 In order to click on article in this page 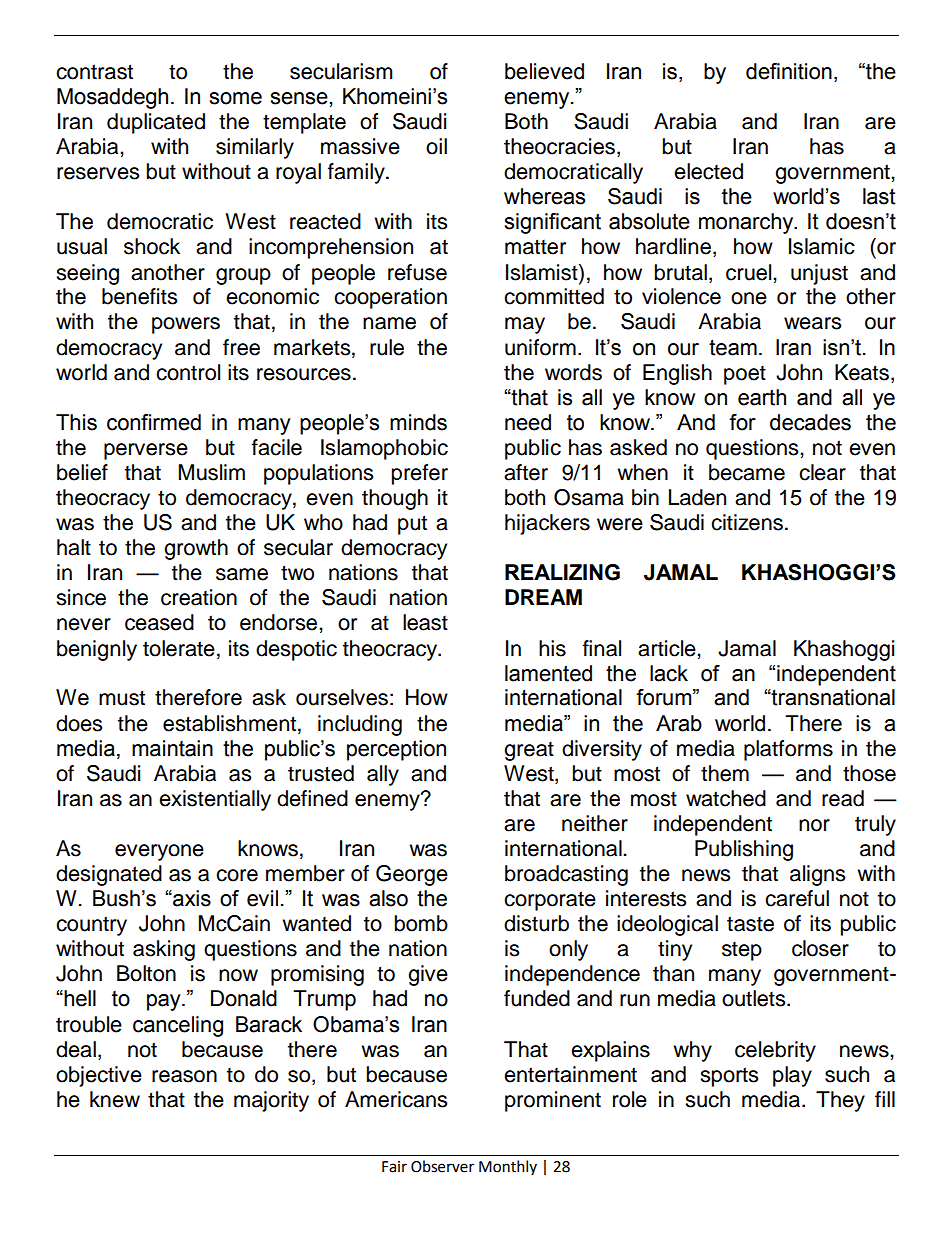, I will do `click(668, 648)`.
